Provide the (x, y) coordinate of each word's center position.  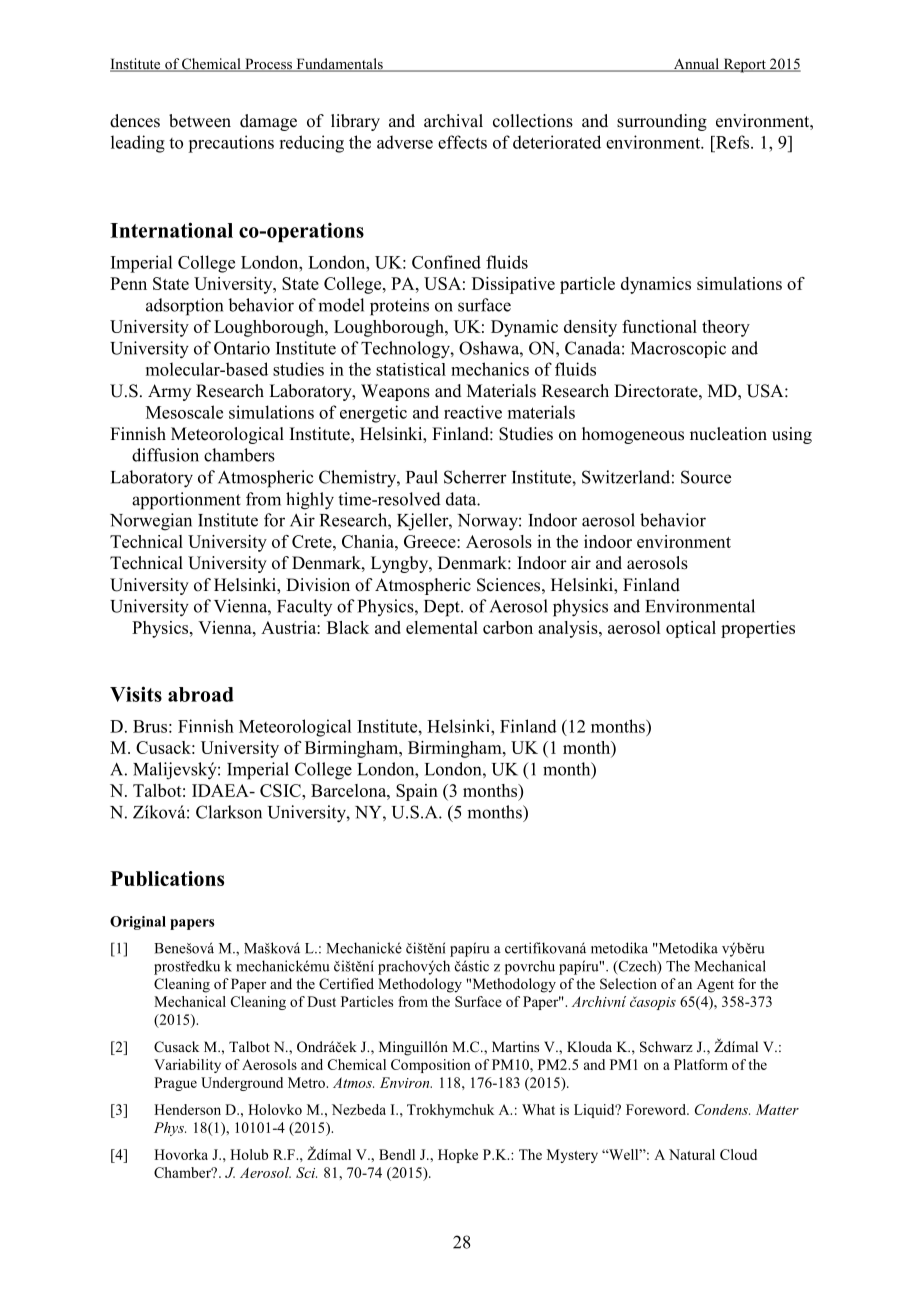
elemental (442, 627)
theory (726, 328)
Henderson (187, 1109)
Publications (167, 878)
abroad (201, 694)
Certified (346, 984)
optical (691, 629)
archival (453, 120)
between (200, 121)
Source (706, 477)
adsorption (184, 307)
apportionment (186, 501)
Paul (422, 477)
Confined (446, 262)
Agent (715, 986)
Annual (696, 65)
